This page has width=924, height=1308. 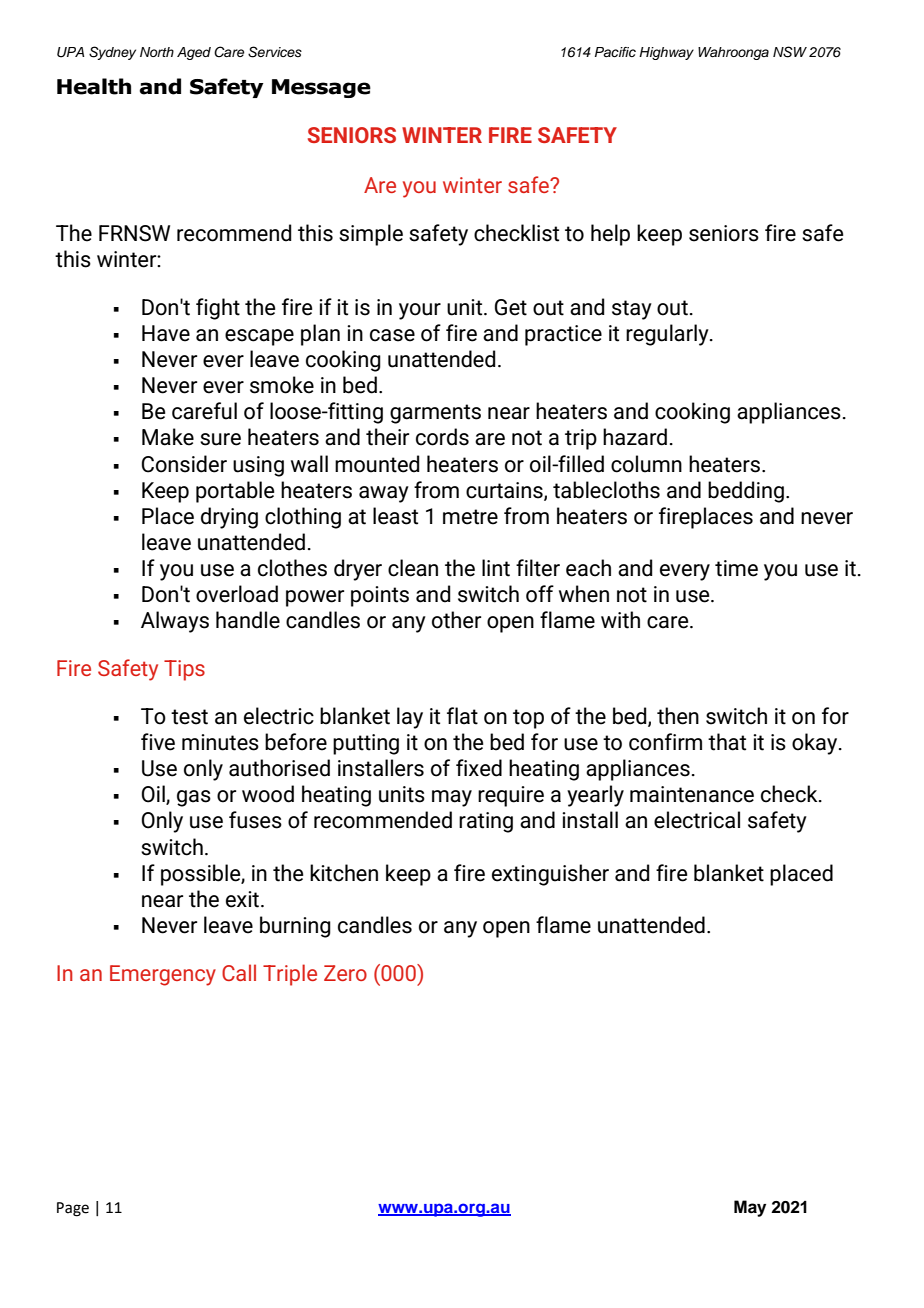 What do you see at coordinates (345, 973) in the page?
I see `Zero` at bounding box center [345, 973].
